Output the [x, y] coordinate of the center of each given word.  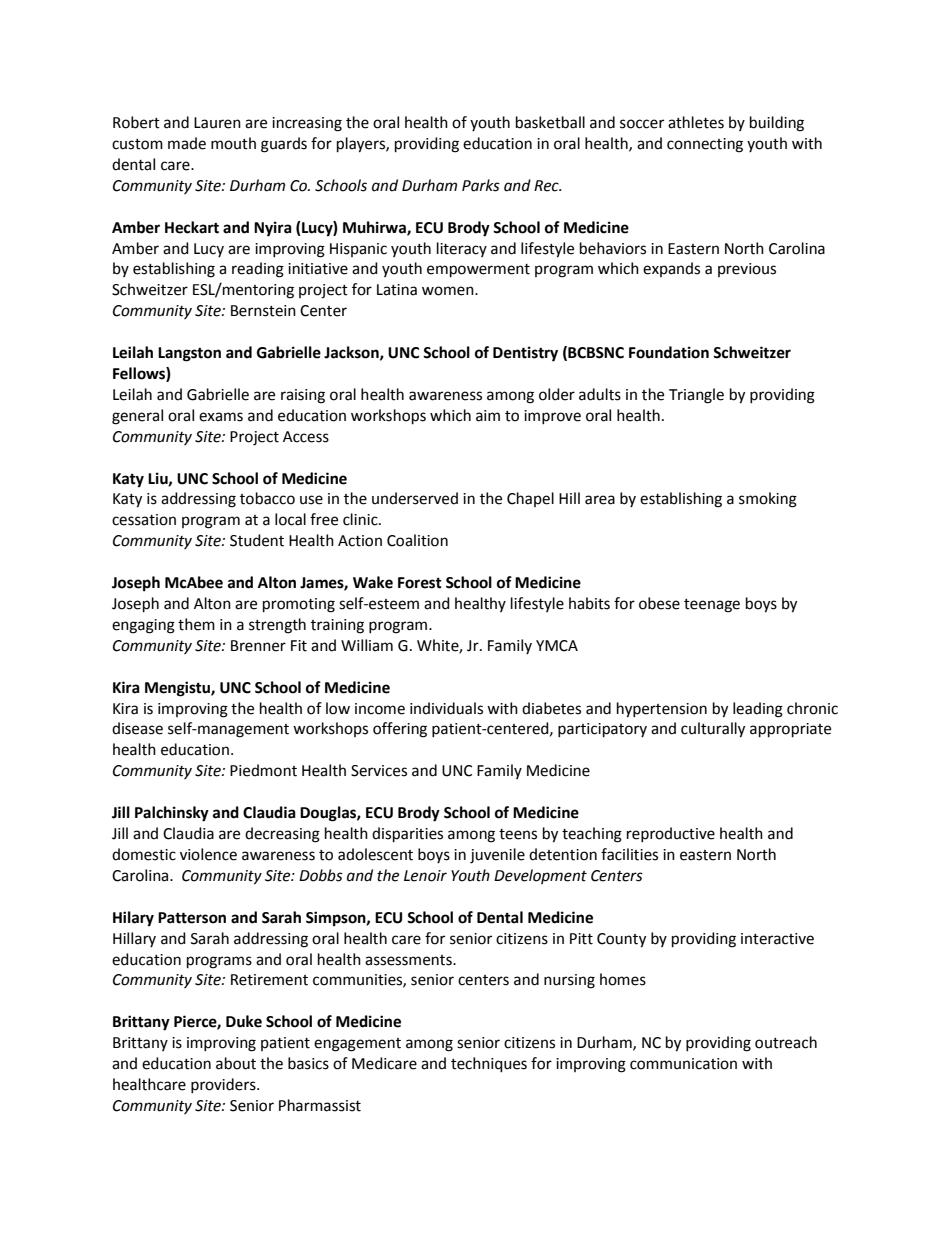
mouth [233, 143]
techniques [489, 1065]
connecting [705, 145]
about [236, 1063]
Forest [420, 583]
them [196, 624]
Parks [481, 185]
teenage [712, 606]
